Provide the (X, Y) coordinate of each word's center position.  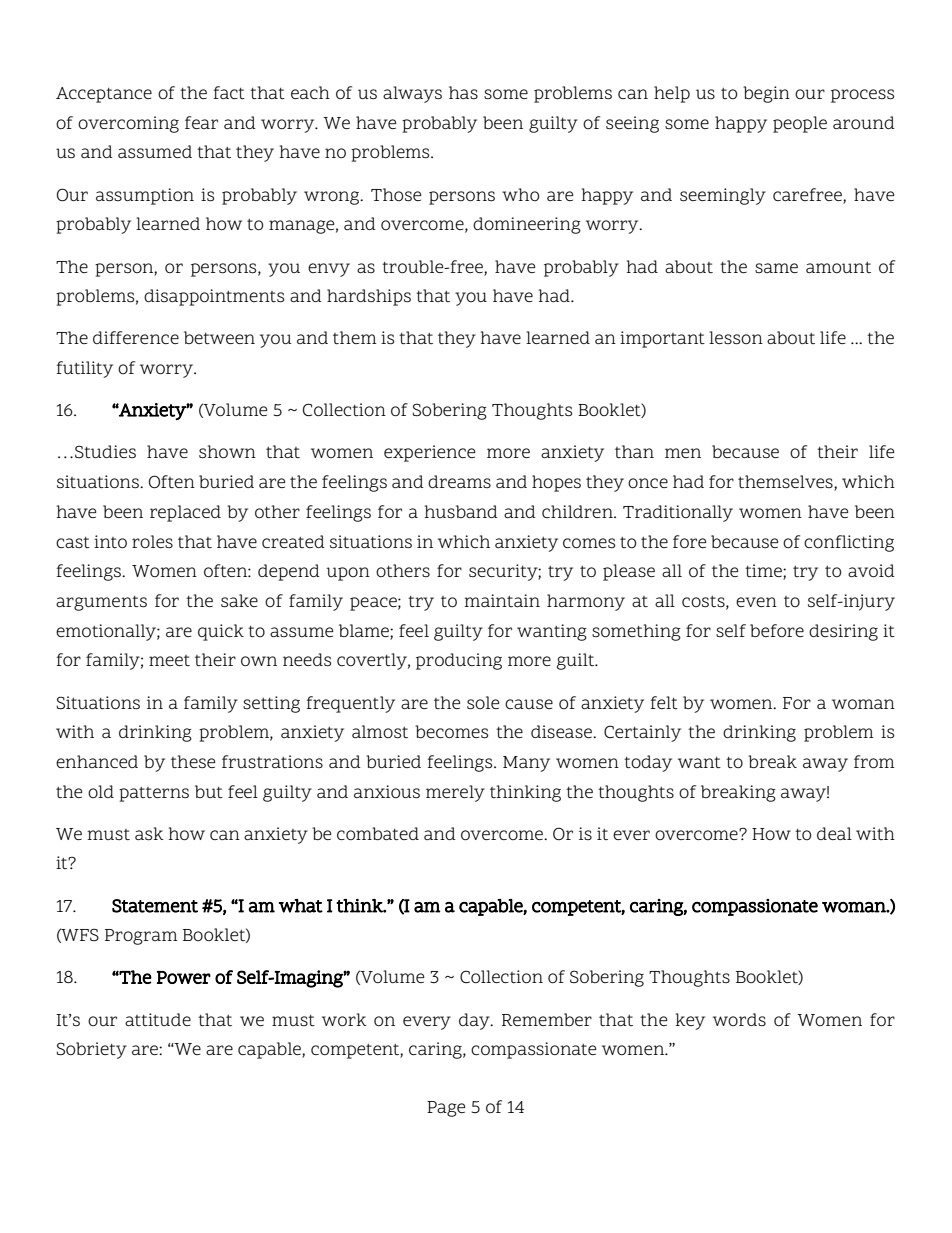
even (756, 602)
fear (201, 122)
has (463, 92)
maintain (502, 600)
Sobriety (92, 1050)
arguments (101, 603)
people (800, 124)
